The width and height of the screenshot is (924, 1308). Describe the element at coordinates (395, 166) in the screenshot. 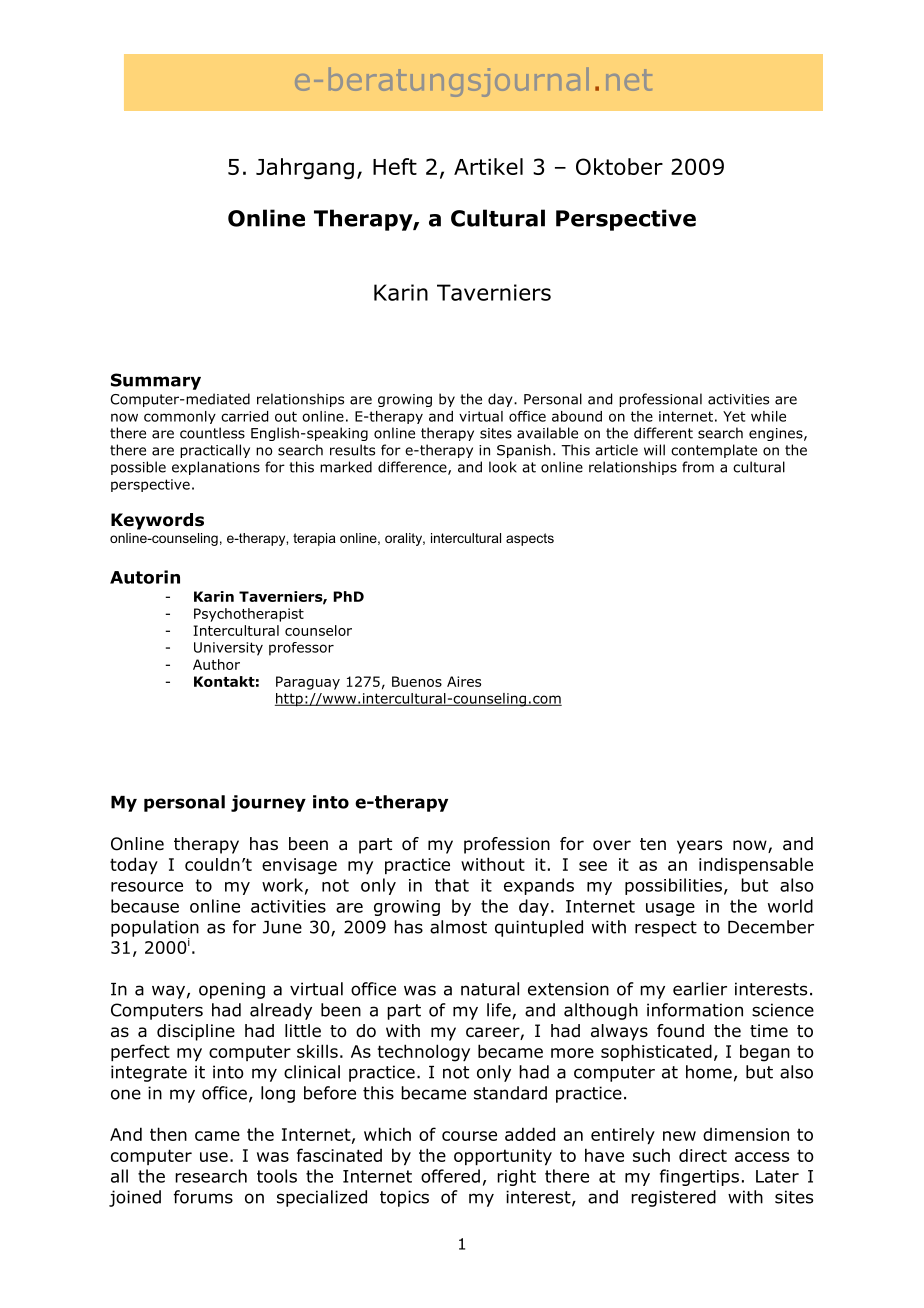

I see `Heft` at that location.
